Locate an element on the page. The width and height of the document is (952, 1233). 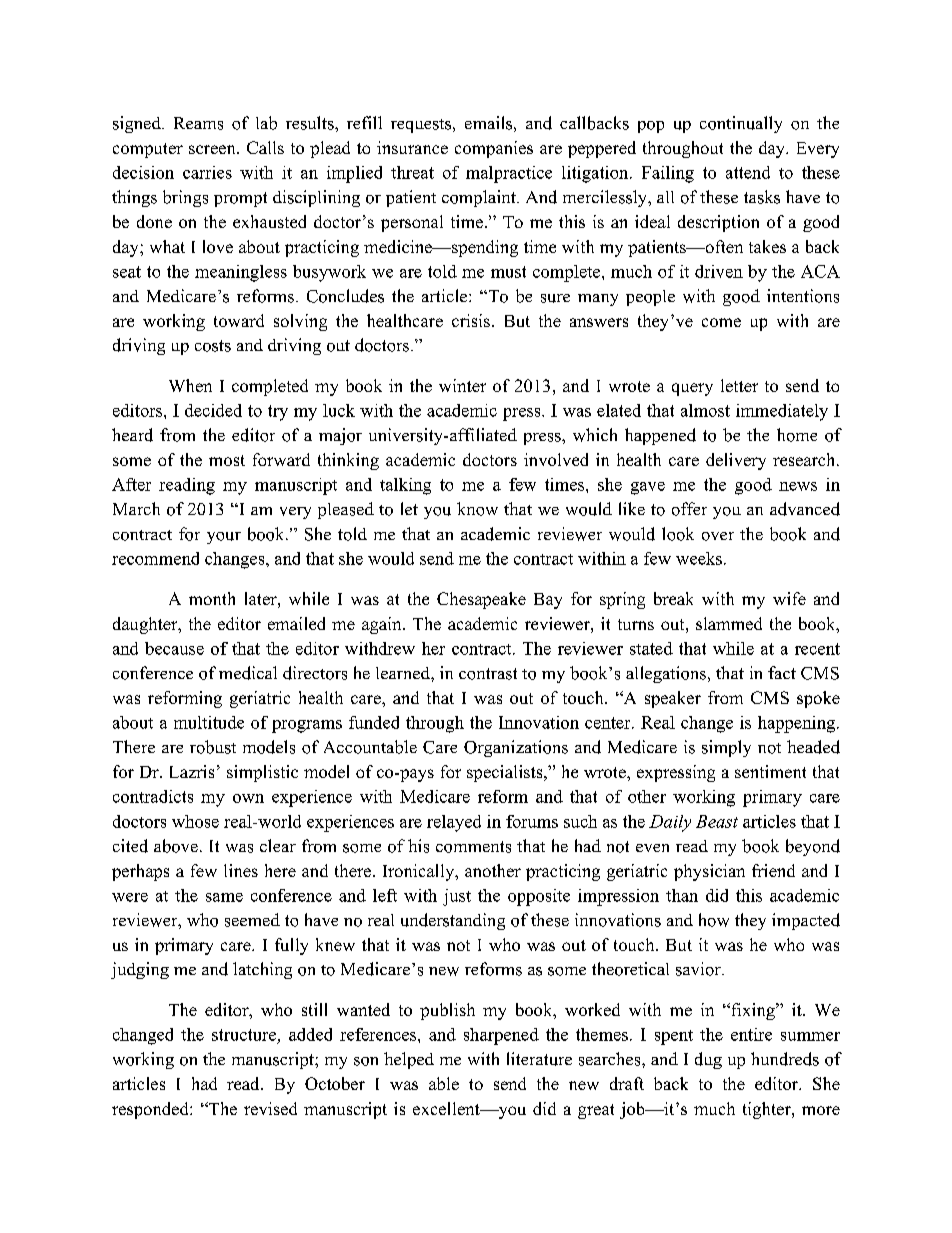
Chesapeake is located at coordinates (481, 600).
